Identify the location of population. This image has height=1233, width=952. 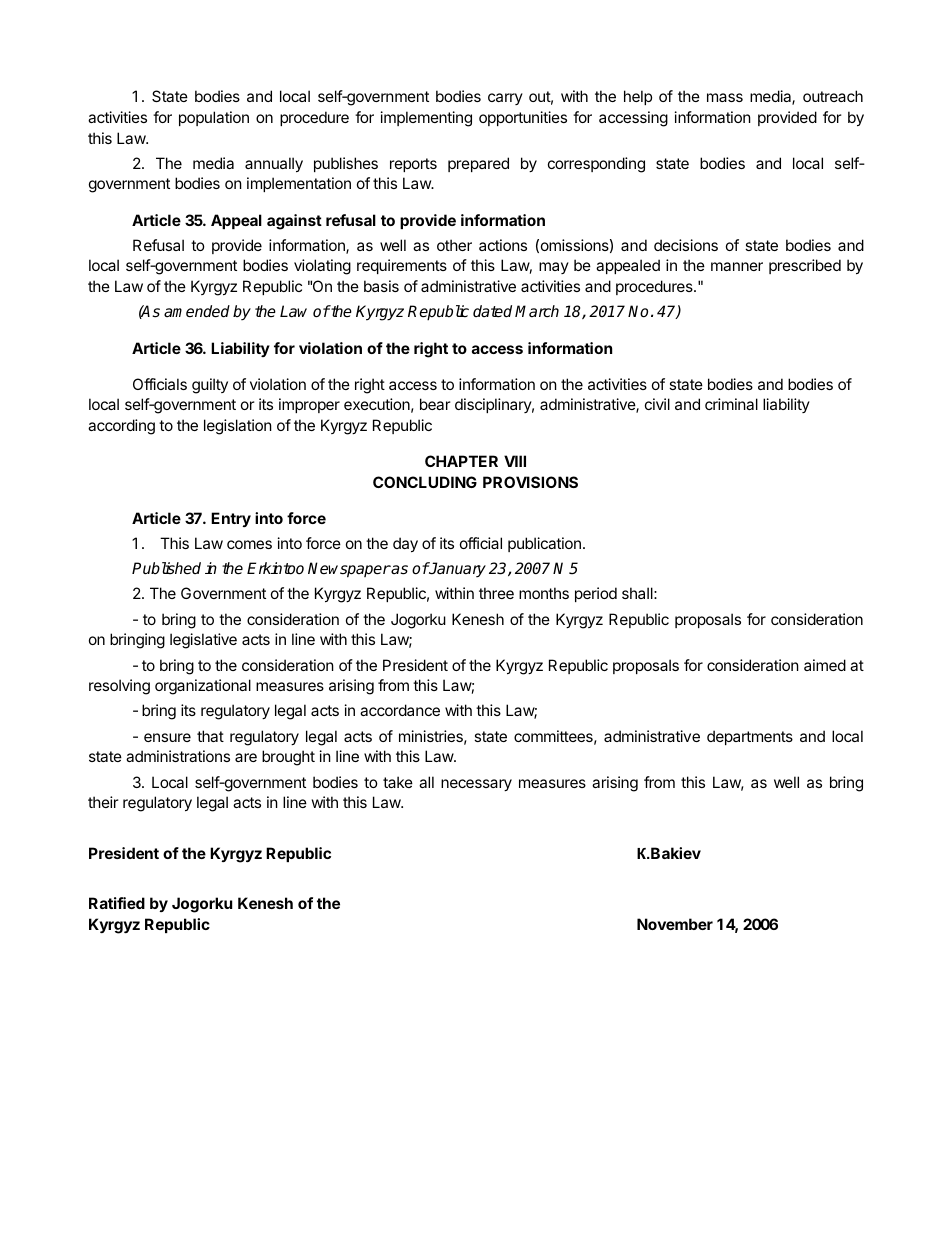
(214, 118).
